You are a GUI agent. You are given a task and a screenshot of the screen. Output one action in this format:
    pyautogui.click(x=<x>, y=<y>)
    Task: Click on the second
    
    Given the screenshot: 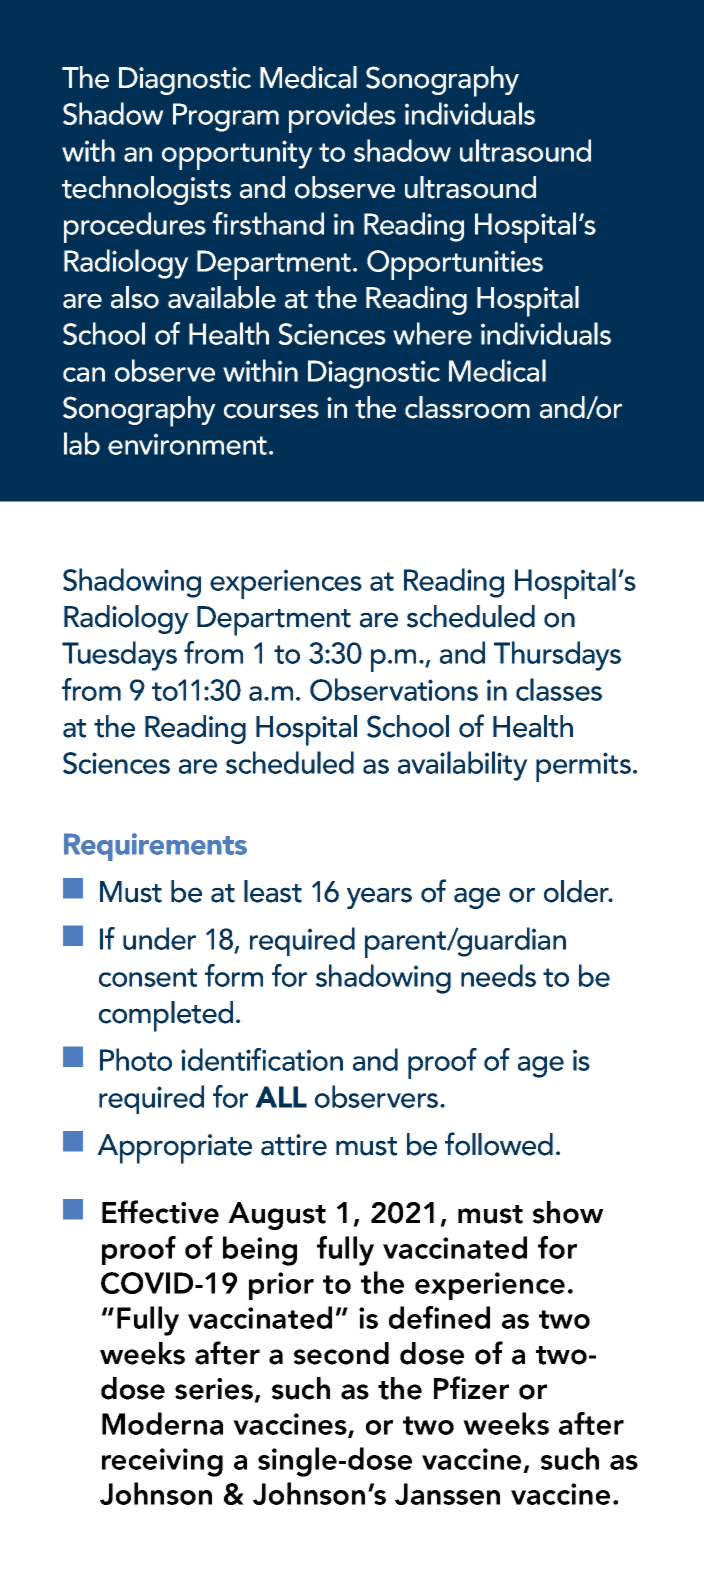 What is the action you would take?
    pyautogui.click(x=341, y=1353)
